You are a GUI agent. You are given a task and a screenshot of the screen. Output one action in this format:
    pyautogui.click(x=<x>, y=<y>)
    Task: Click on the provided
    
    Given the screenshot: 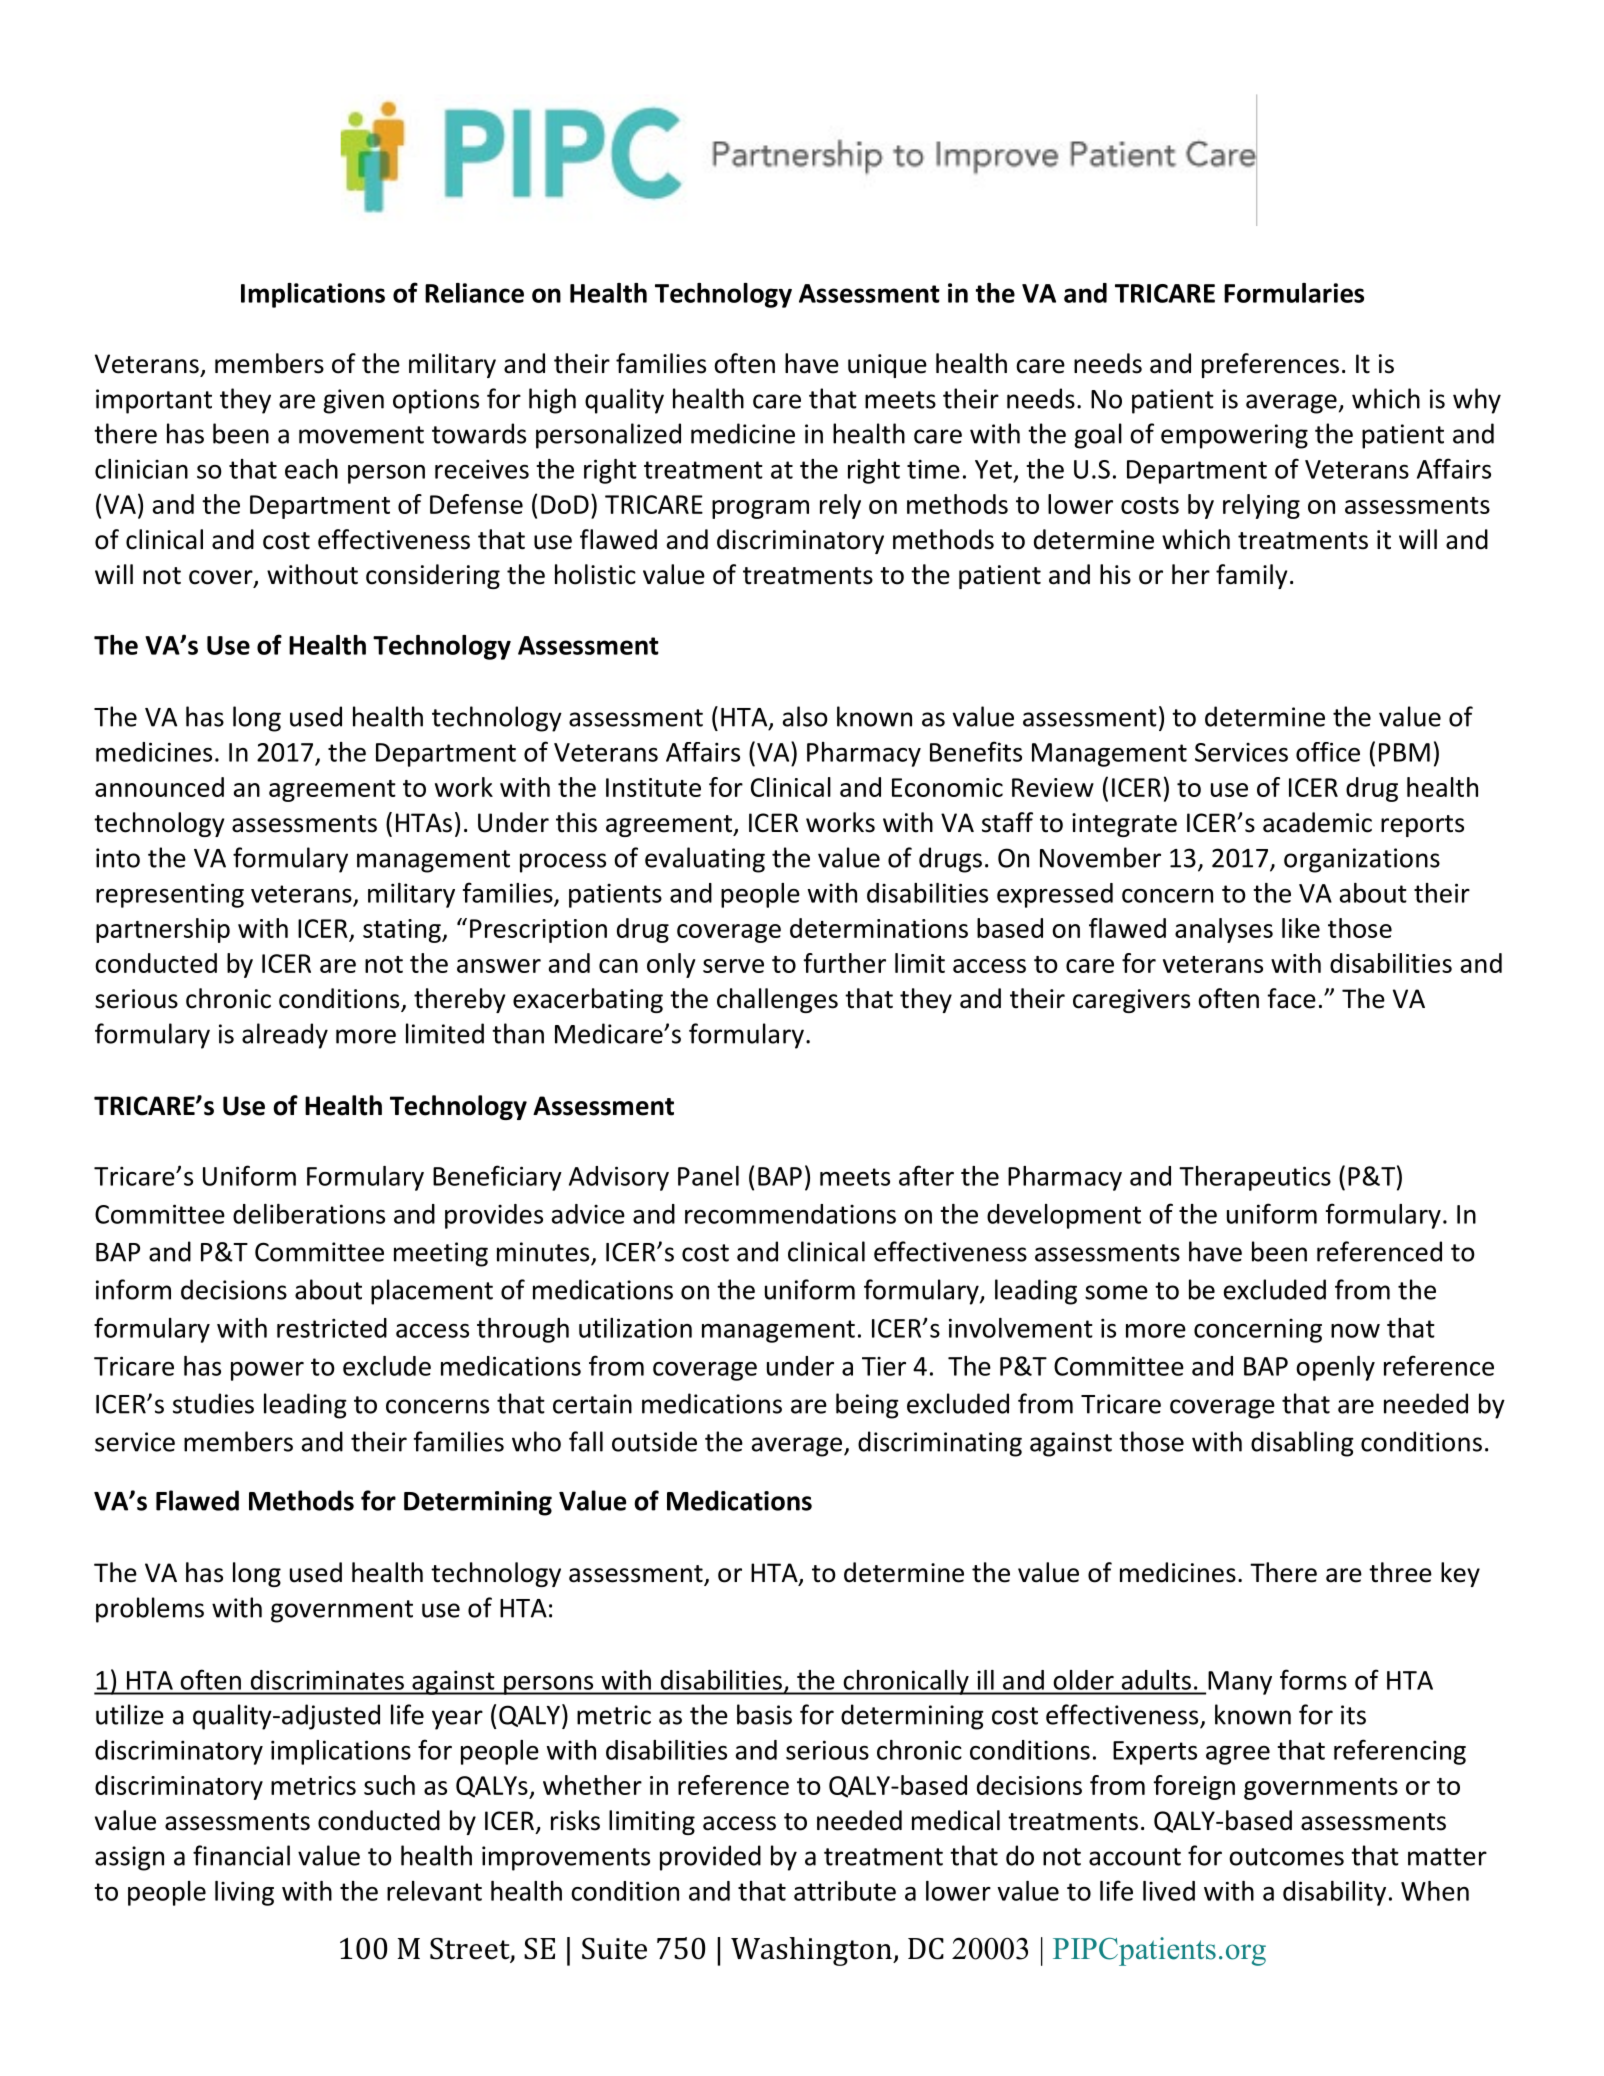 What is the action you would take?
    pyautogui.click(x=710, y=1858)
